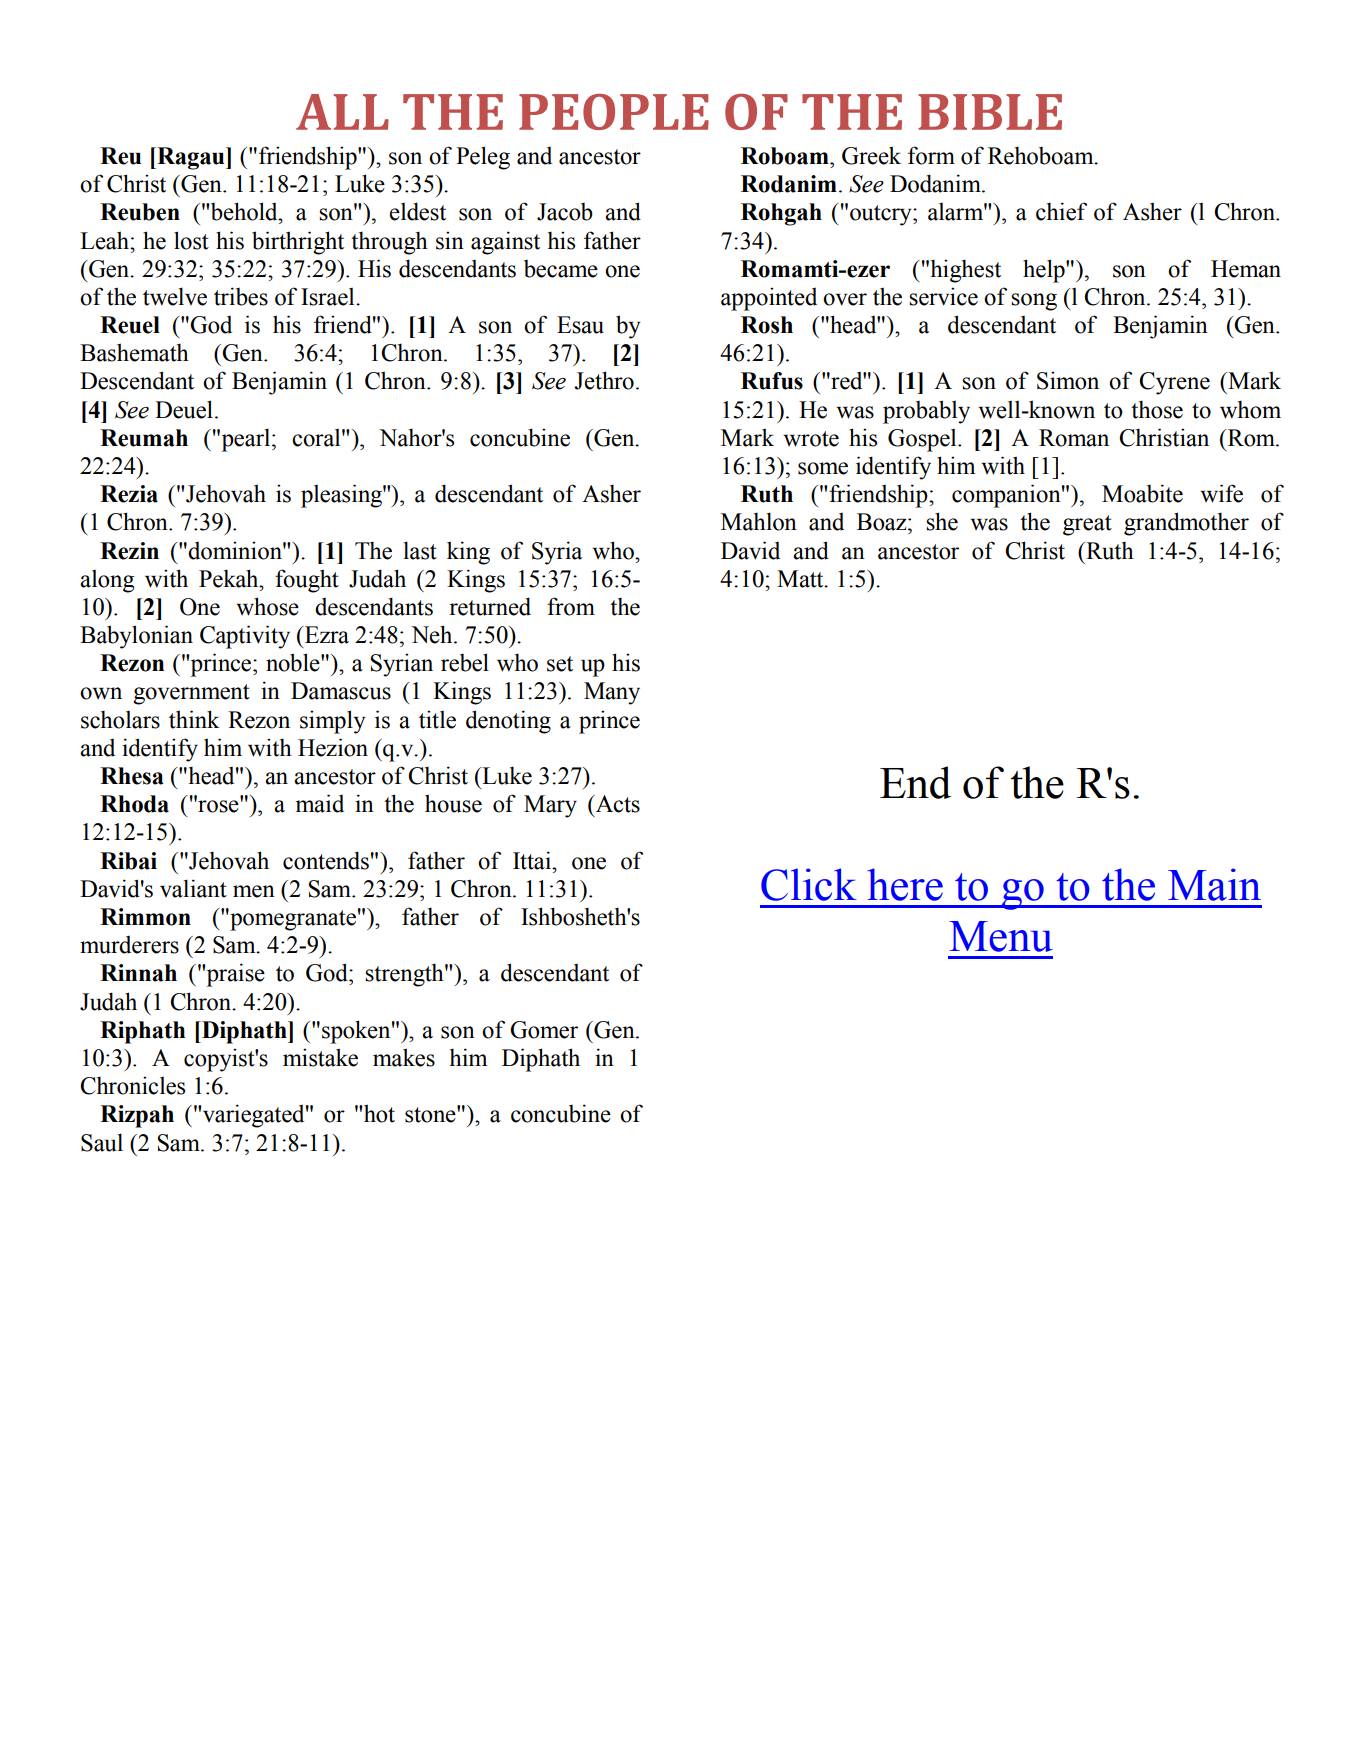  I want to click on ALL, so click(342, 112).
